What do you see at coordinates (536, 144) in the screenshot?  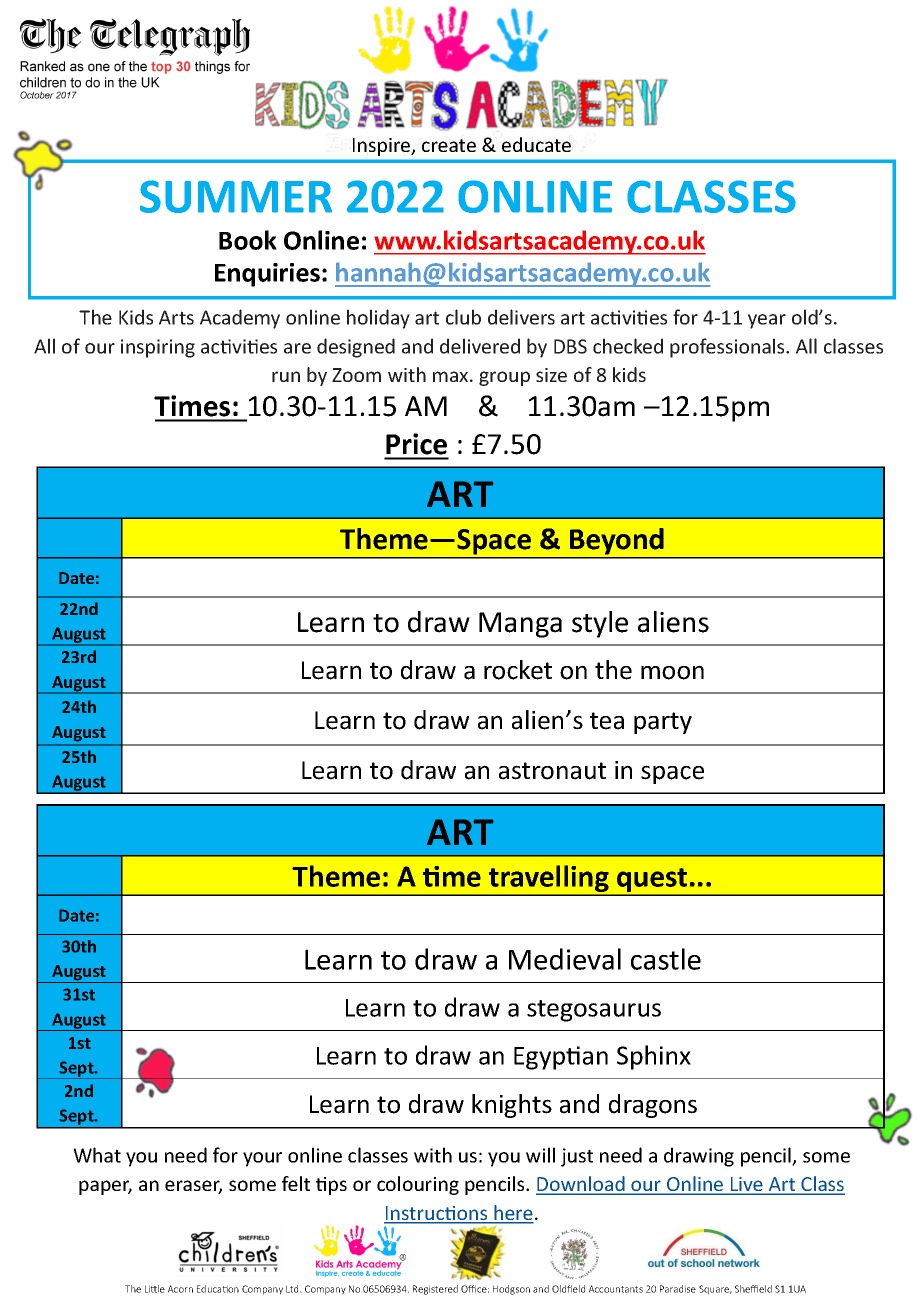 I see `educate` at bounding box center [536, 144].
